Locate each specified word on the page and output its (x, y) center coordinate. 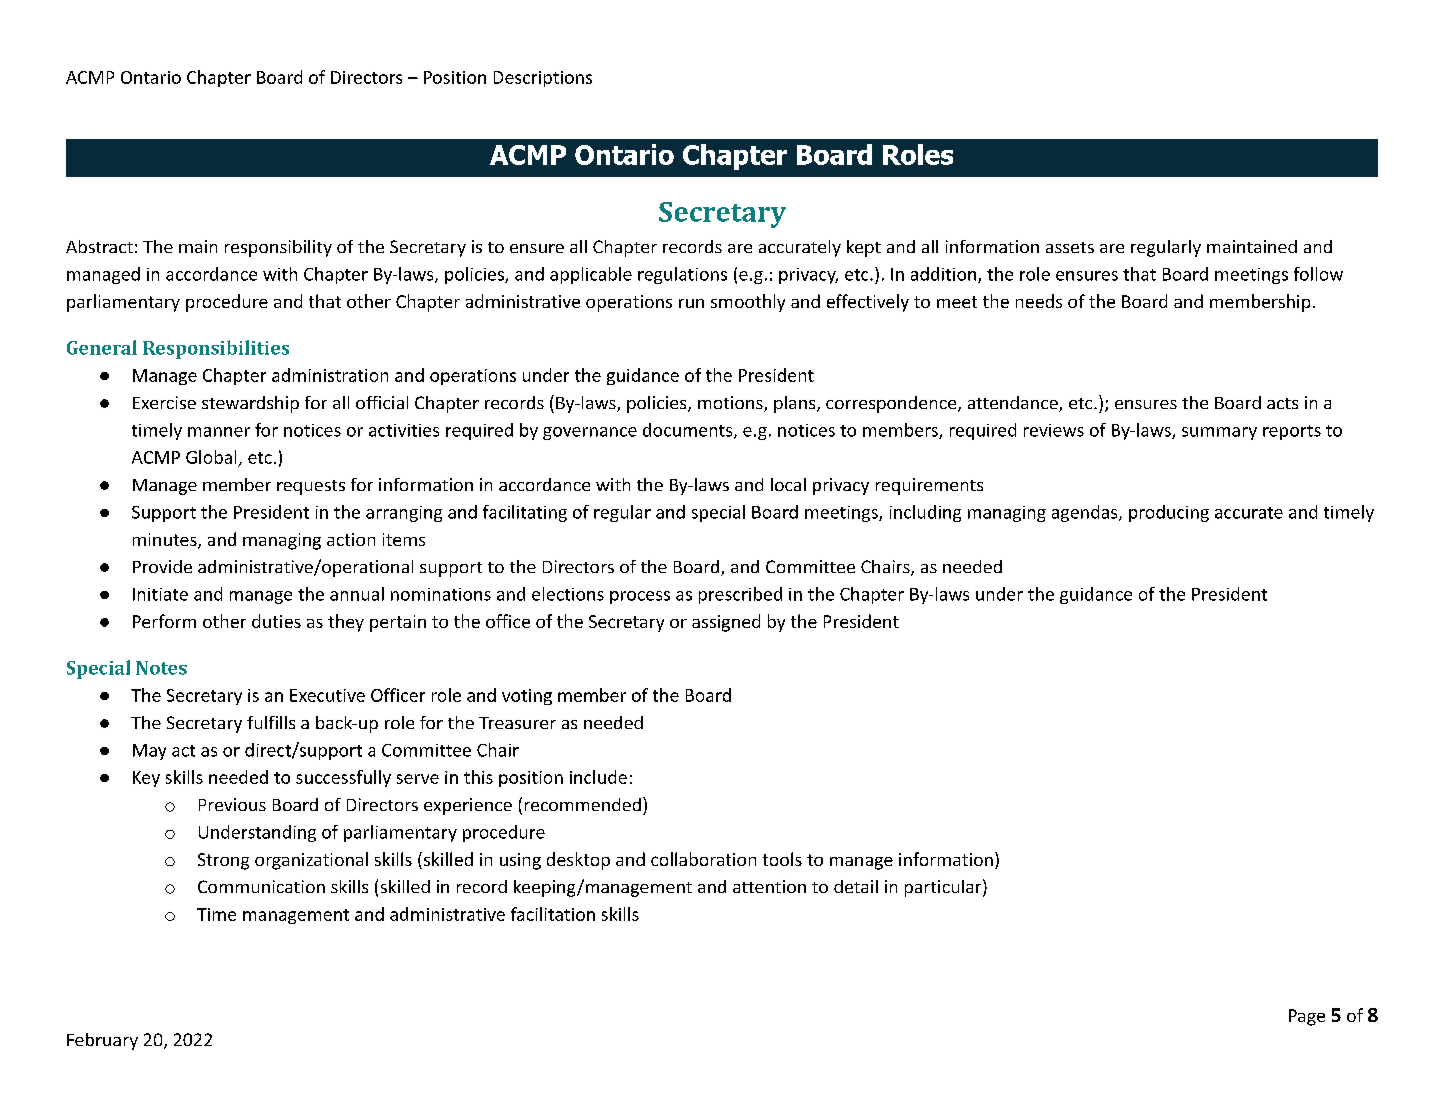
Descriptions (543, 79)
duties (276, 621)
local (788, 484)
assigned (726, 623)
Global (211, 457)
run (691, 303)
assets (1070, 247)
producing (1169, 513)
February (102, 1041)
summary (1219, 433)
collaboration (703, 859)
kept (864, 248)
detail (856, 886)
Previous (232, 804)
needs (1039, 301)
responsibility (278, 248)
